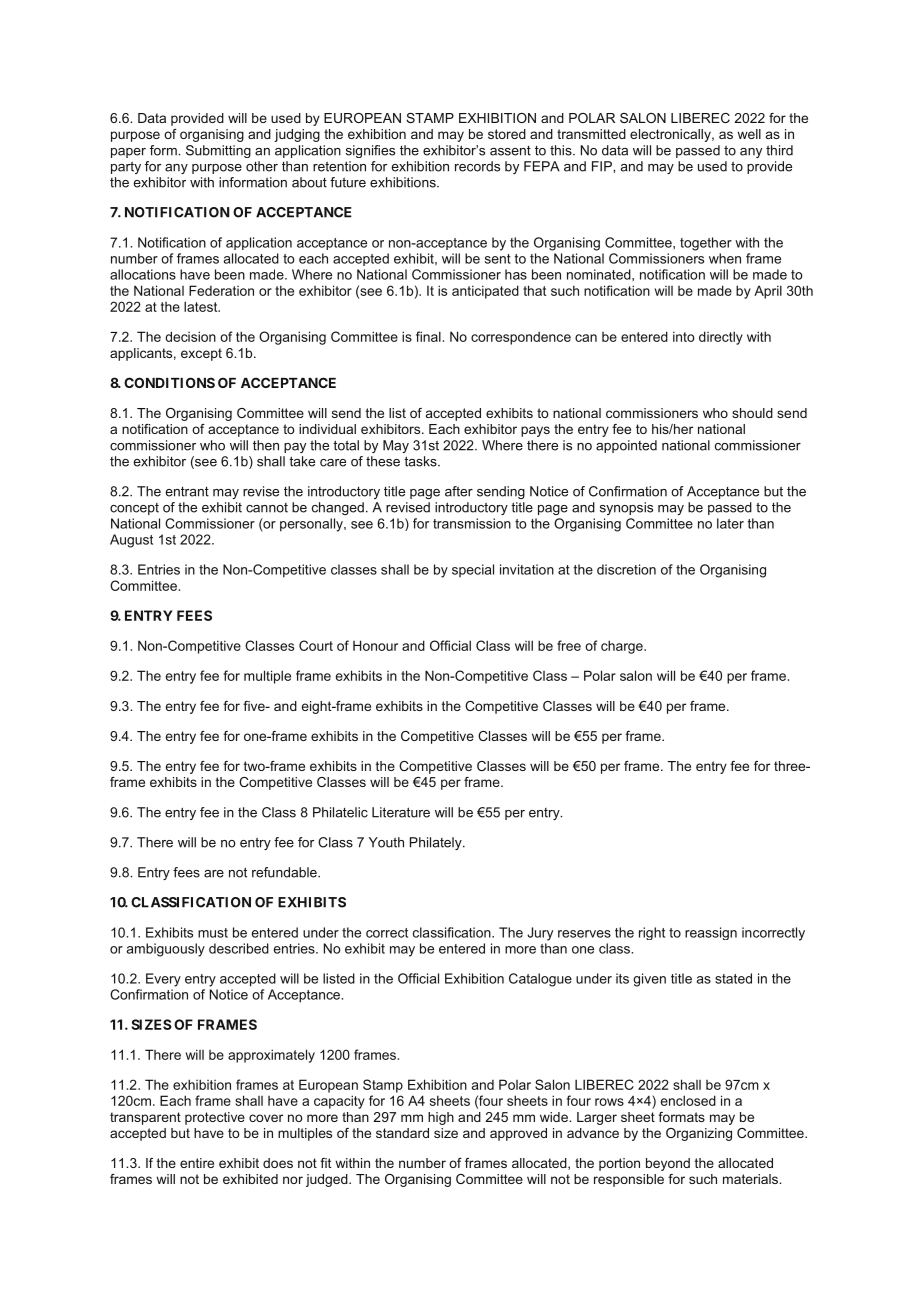  I want to click on well, so click(749, 134).
